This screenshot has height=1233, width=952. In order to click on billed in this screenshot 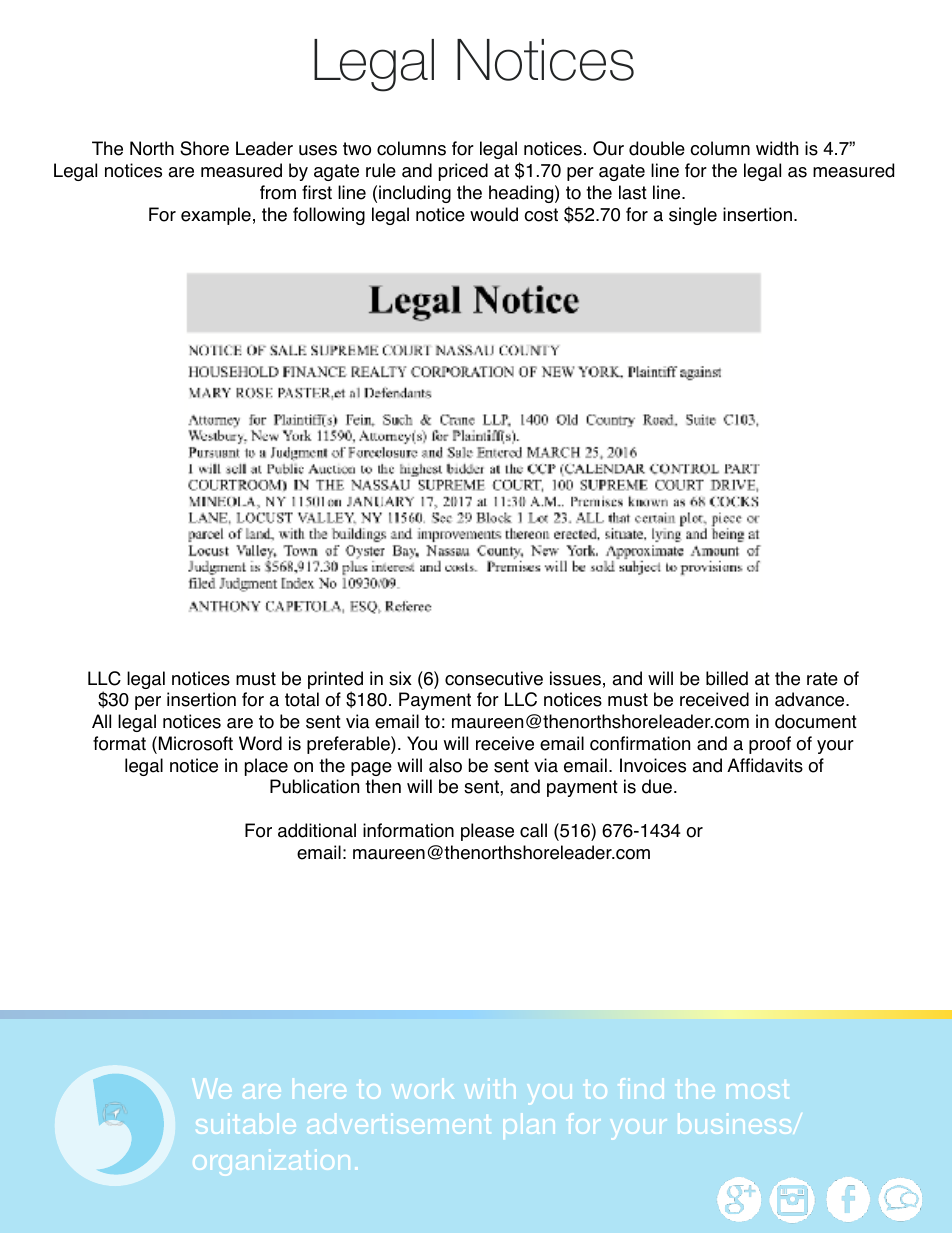, I will do `click(727, 678)`.
